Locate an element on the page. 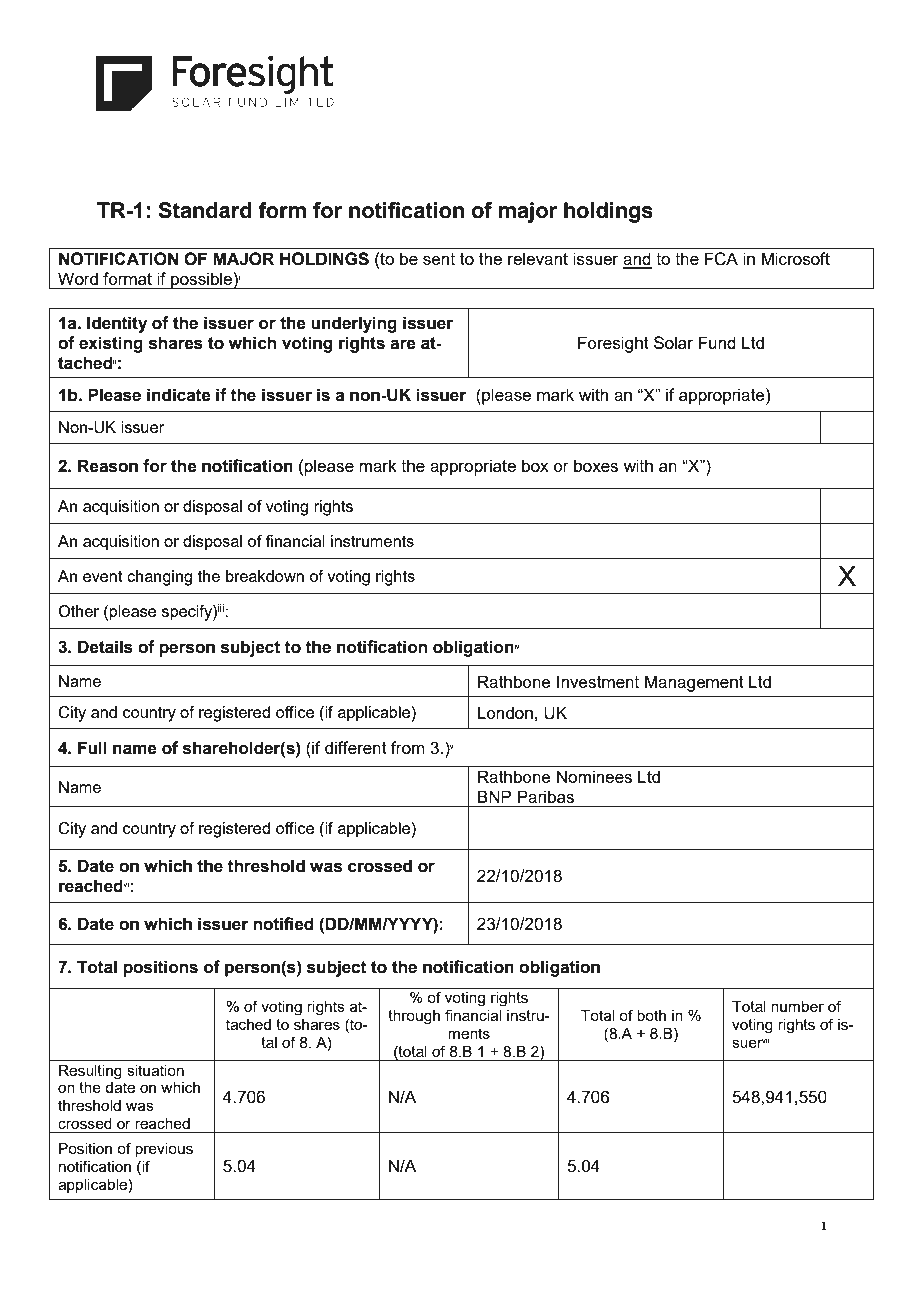  notified is located at coordinates (283, 924).
